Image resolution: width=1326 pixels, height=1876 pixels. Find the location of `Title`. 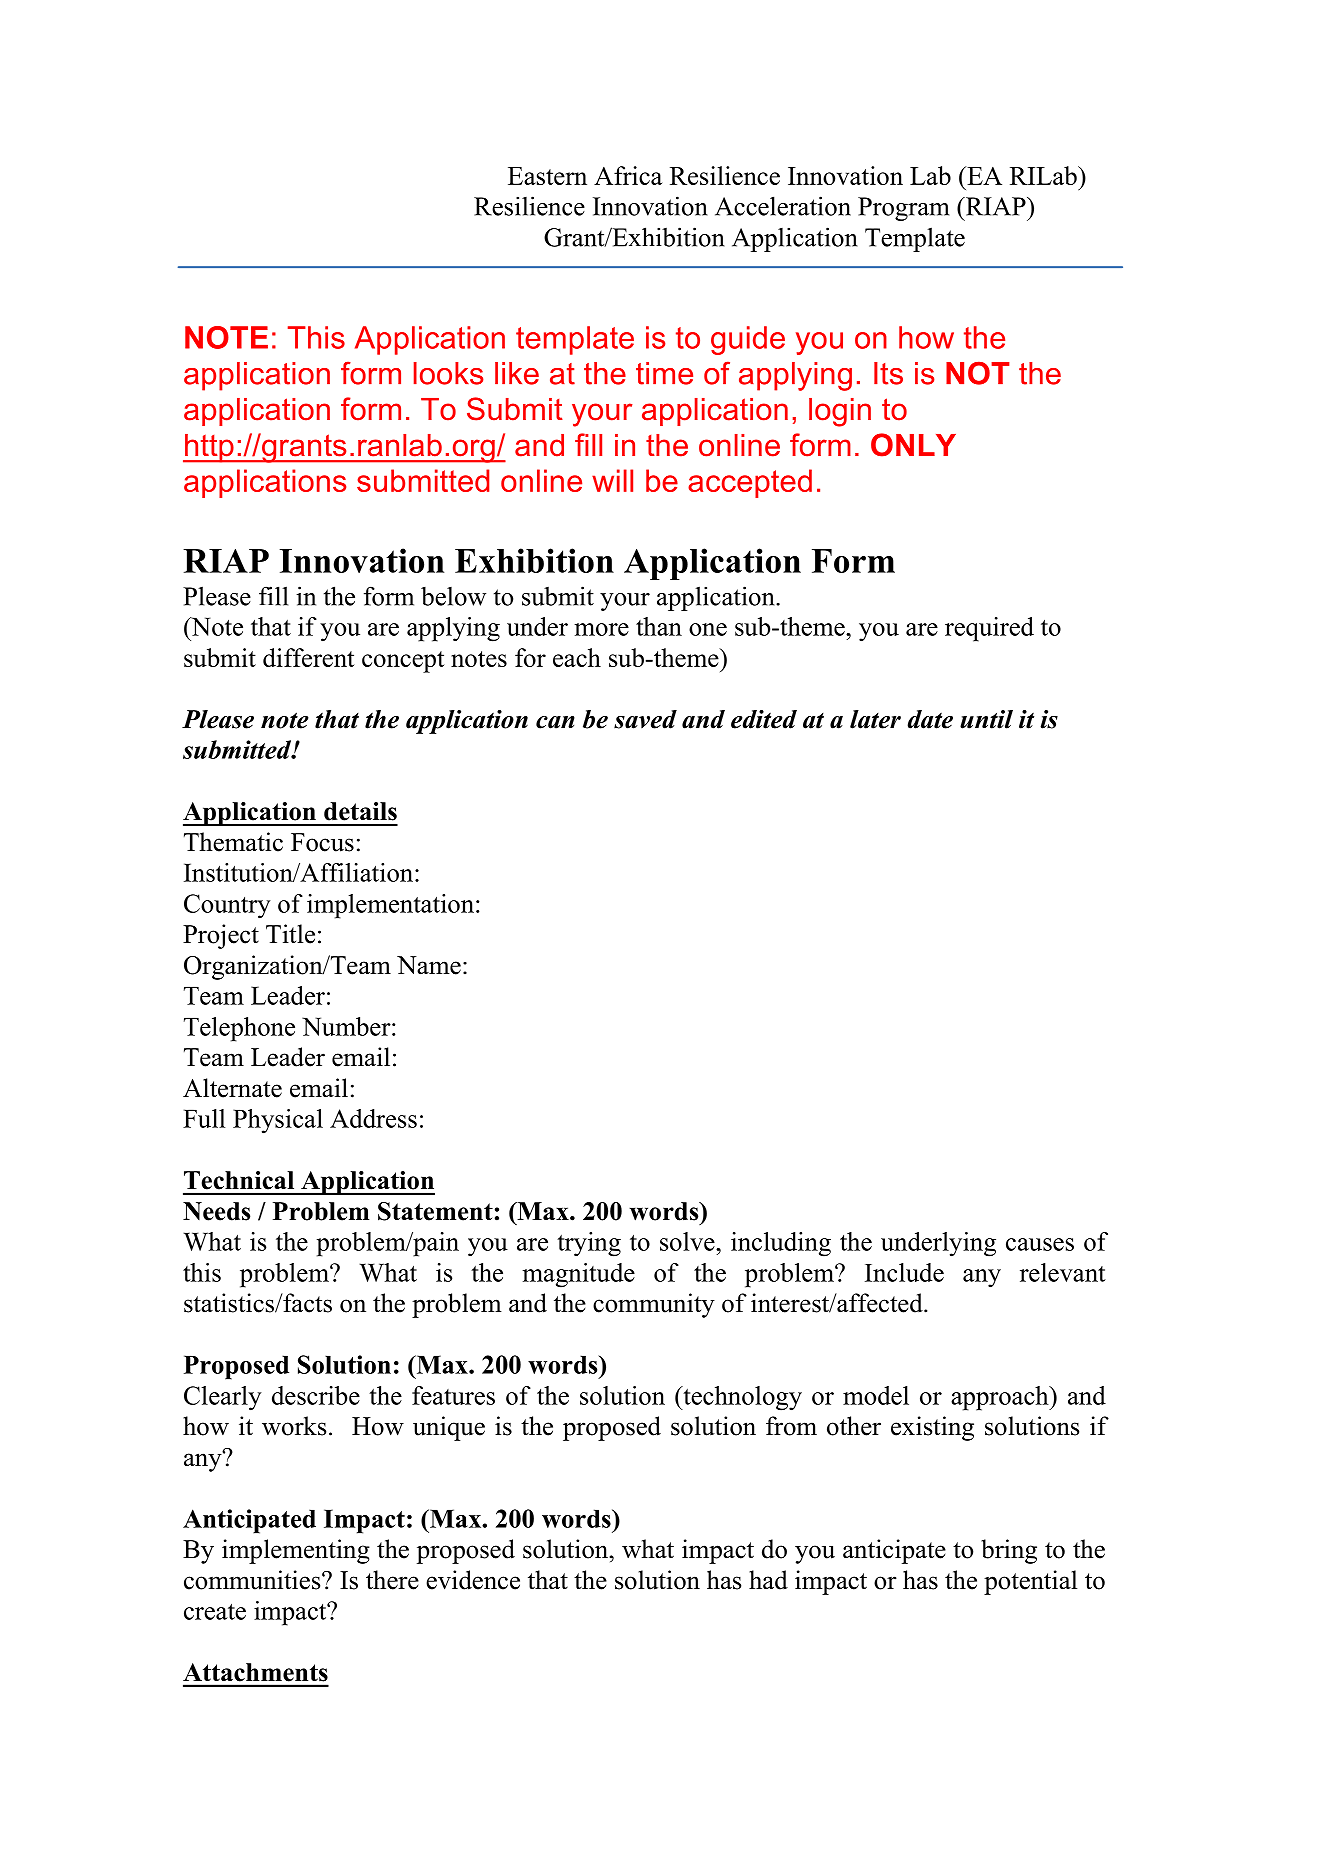

Title is located at coordinates (290, 934).
